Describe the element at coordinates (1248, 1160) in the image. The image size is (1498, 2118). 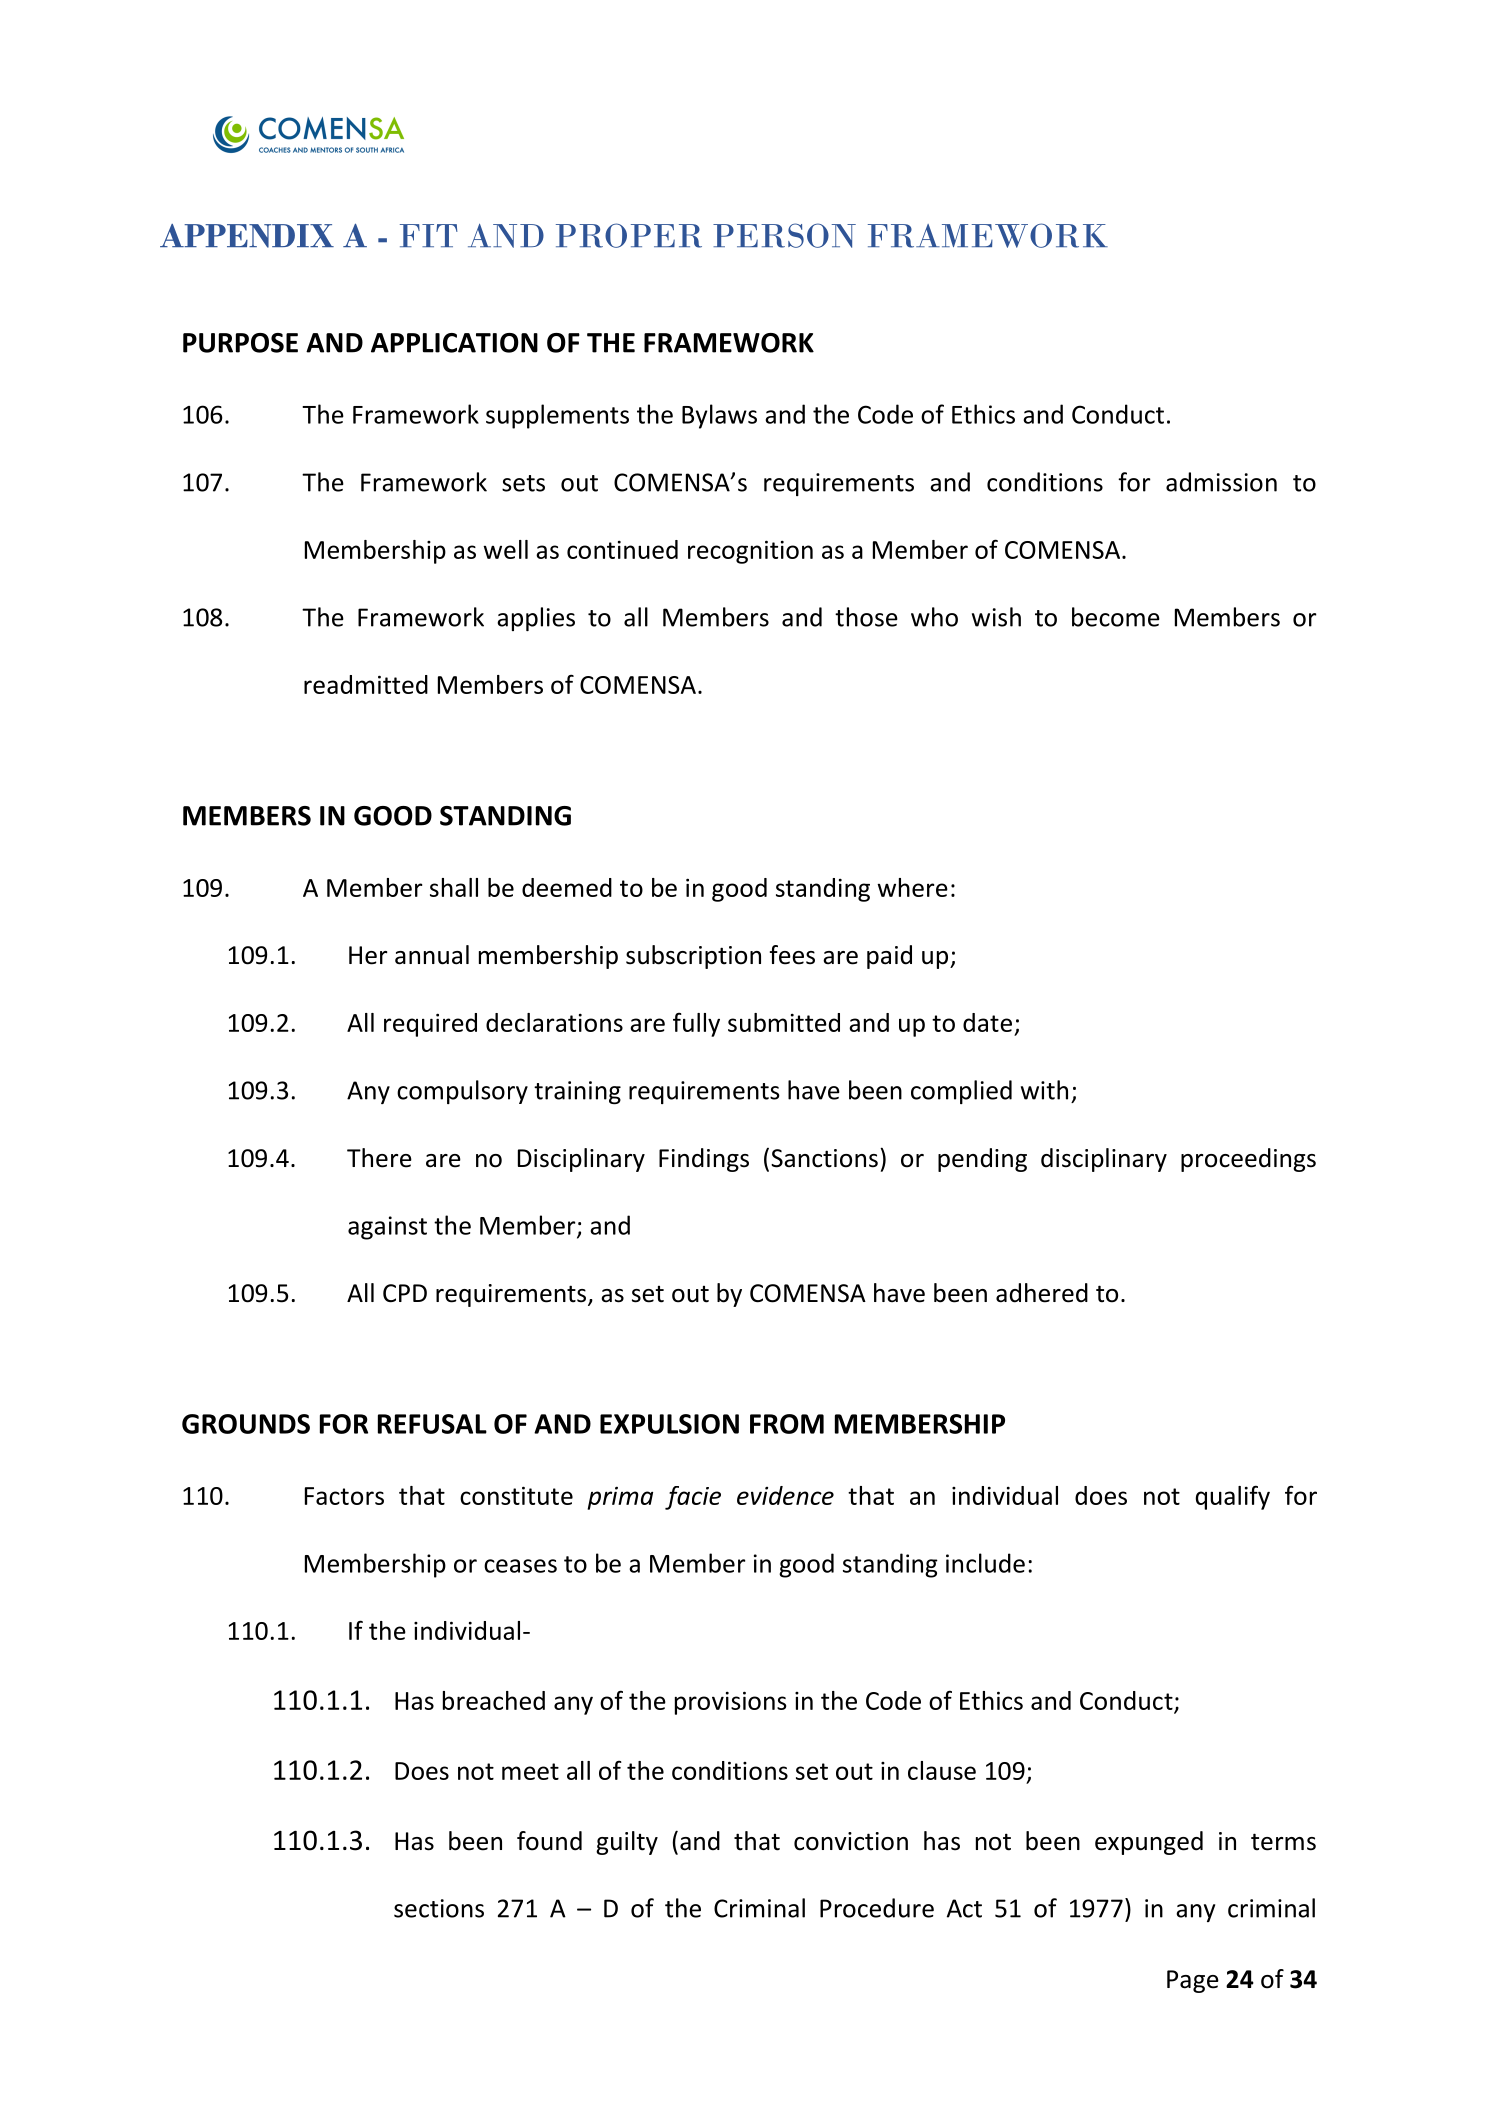
I see `proceedings` at that location.
